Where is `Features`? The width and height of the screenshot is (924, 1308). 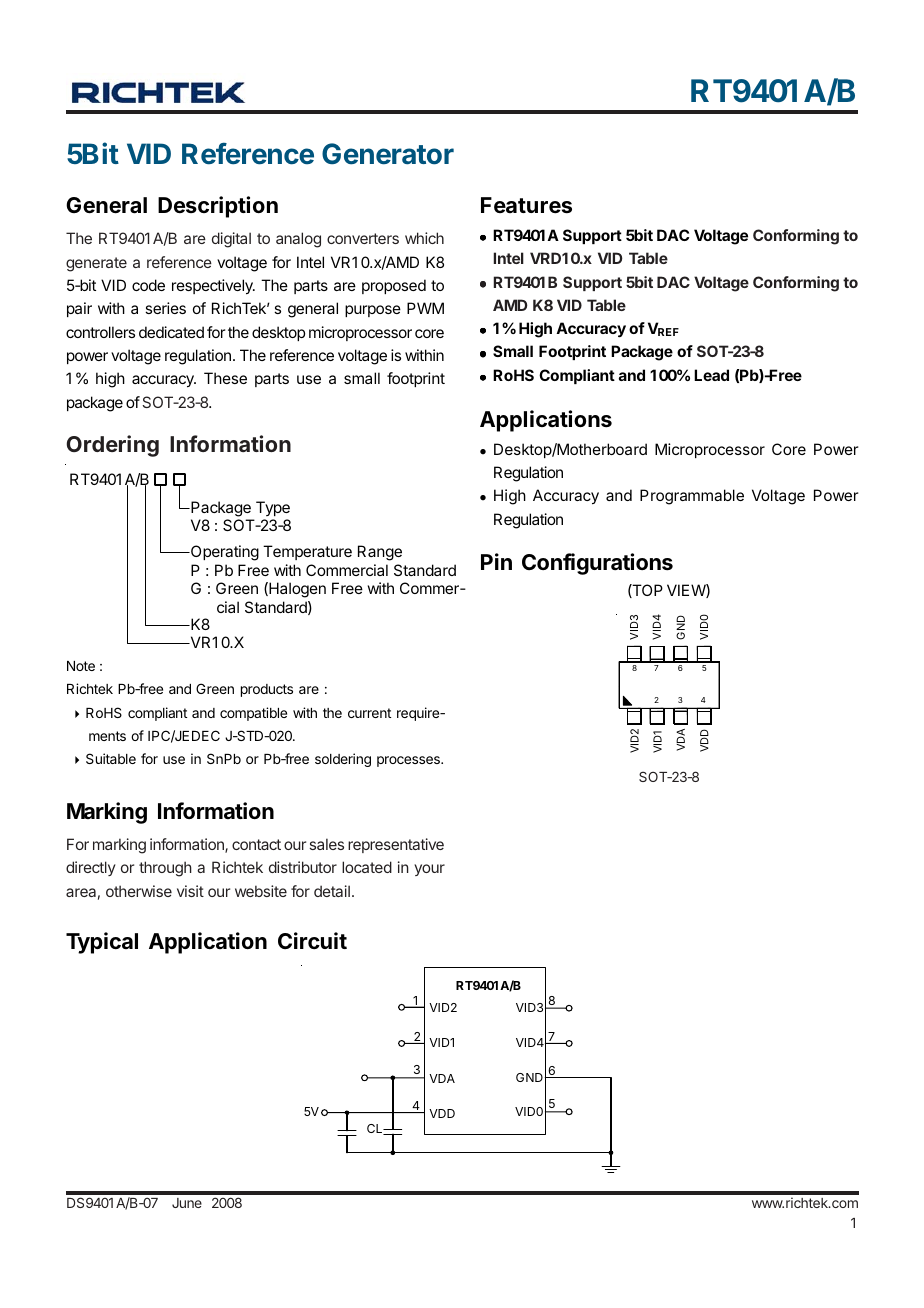 Features is located at coordinates (526, 205).
